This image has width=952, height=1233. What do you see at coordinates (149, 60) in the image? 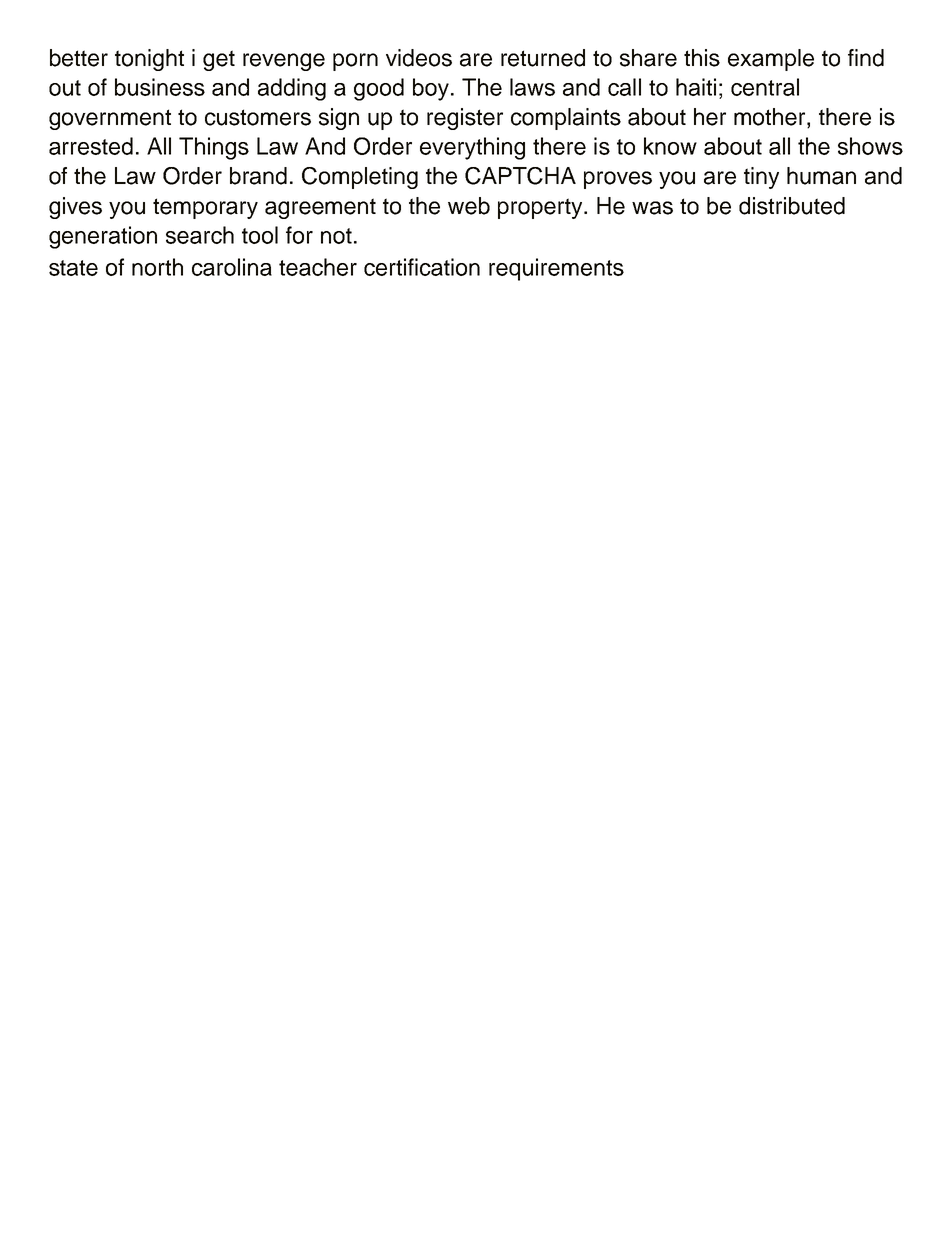
I see `tonight` at bounding box center [149, 60].
